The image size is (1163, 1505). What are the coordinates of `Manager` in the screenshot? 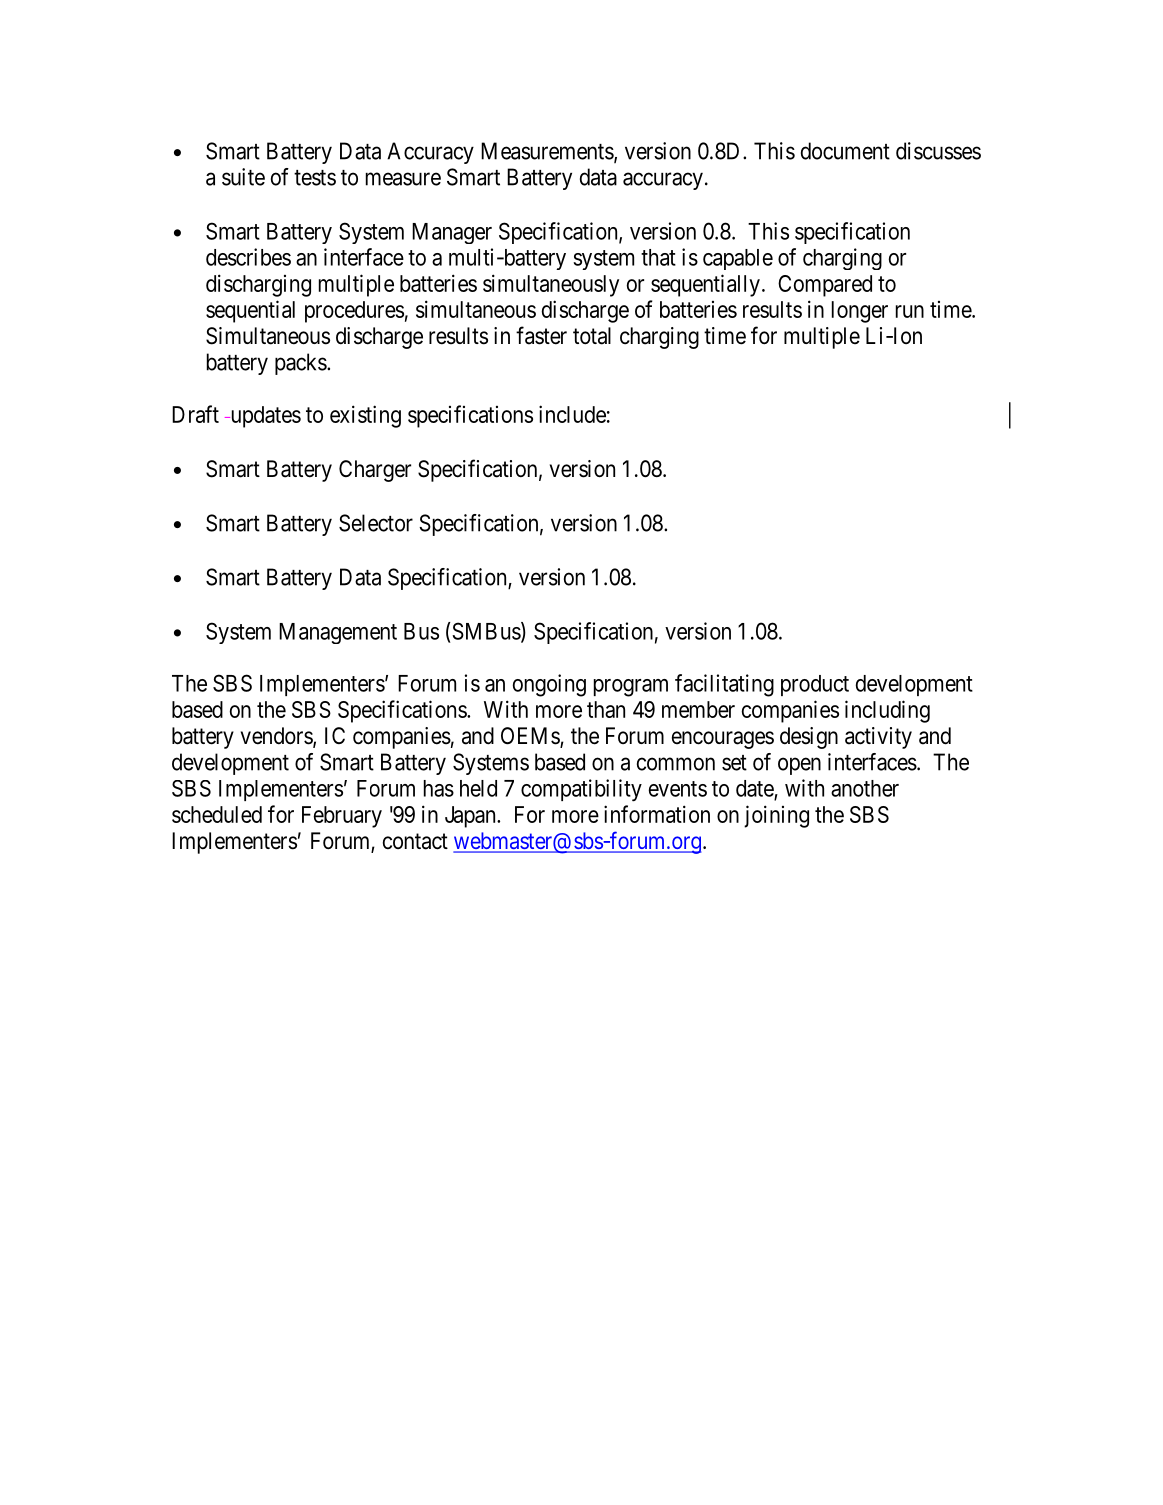 It's located at (452, 233).
